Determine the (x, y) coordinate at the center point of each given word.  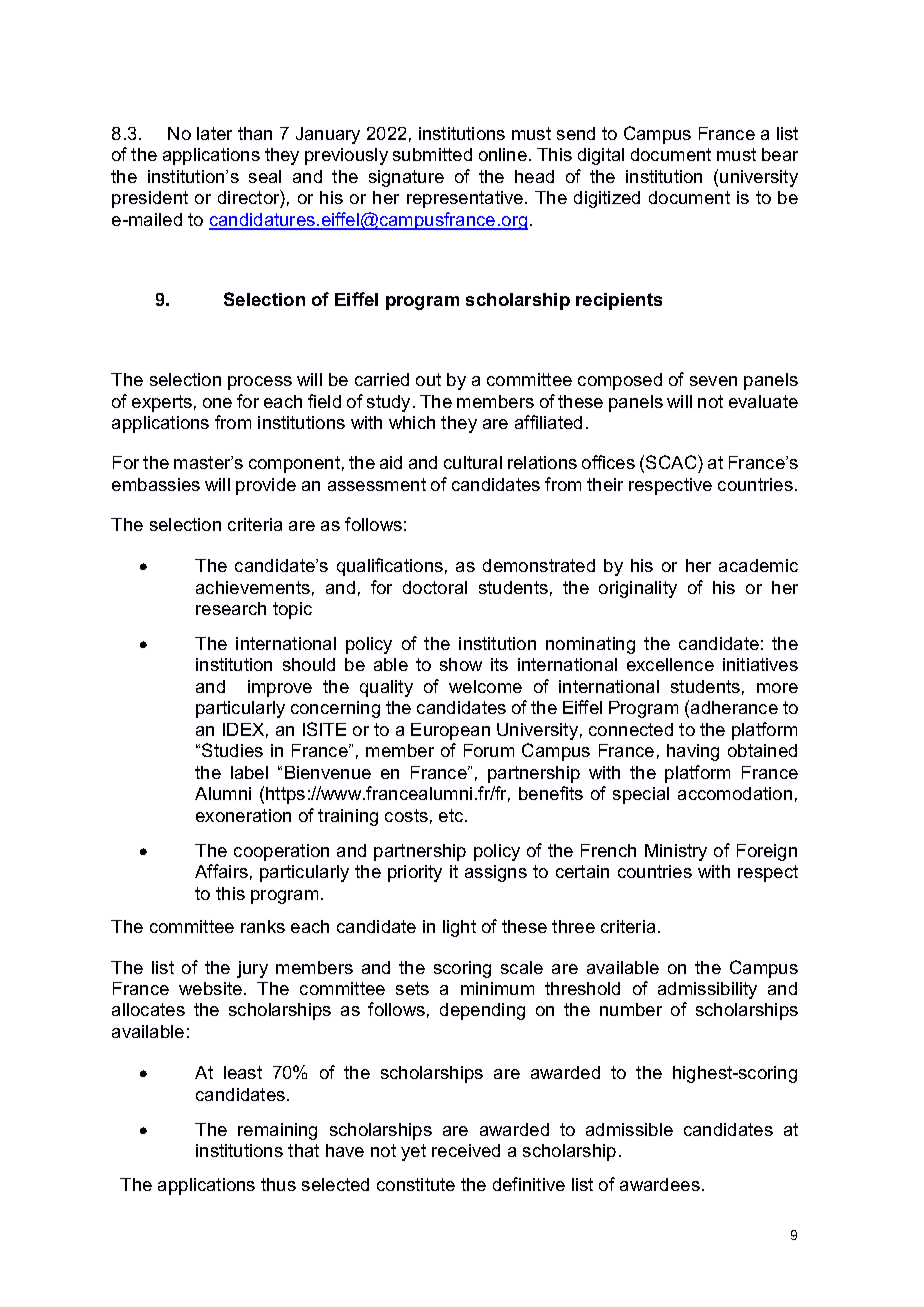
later (214, 133)
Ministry (676, 852)
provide (266, 486)
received (466, 1150)
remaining (277, 1131)
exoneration (243, 815)
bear (780, 154)
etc (452, 815)
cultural (473, 462)
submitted (432, 154)
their (605, 484)
